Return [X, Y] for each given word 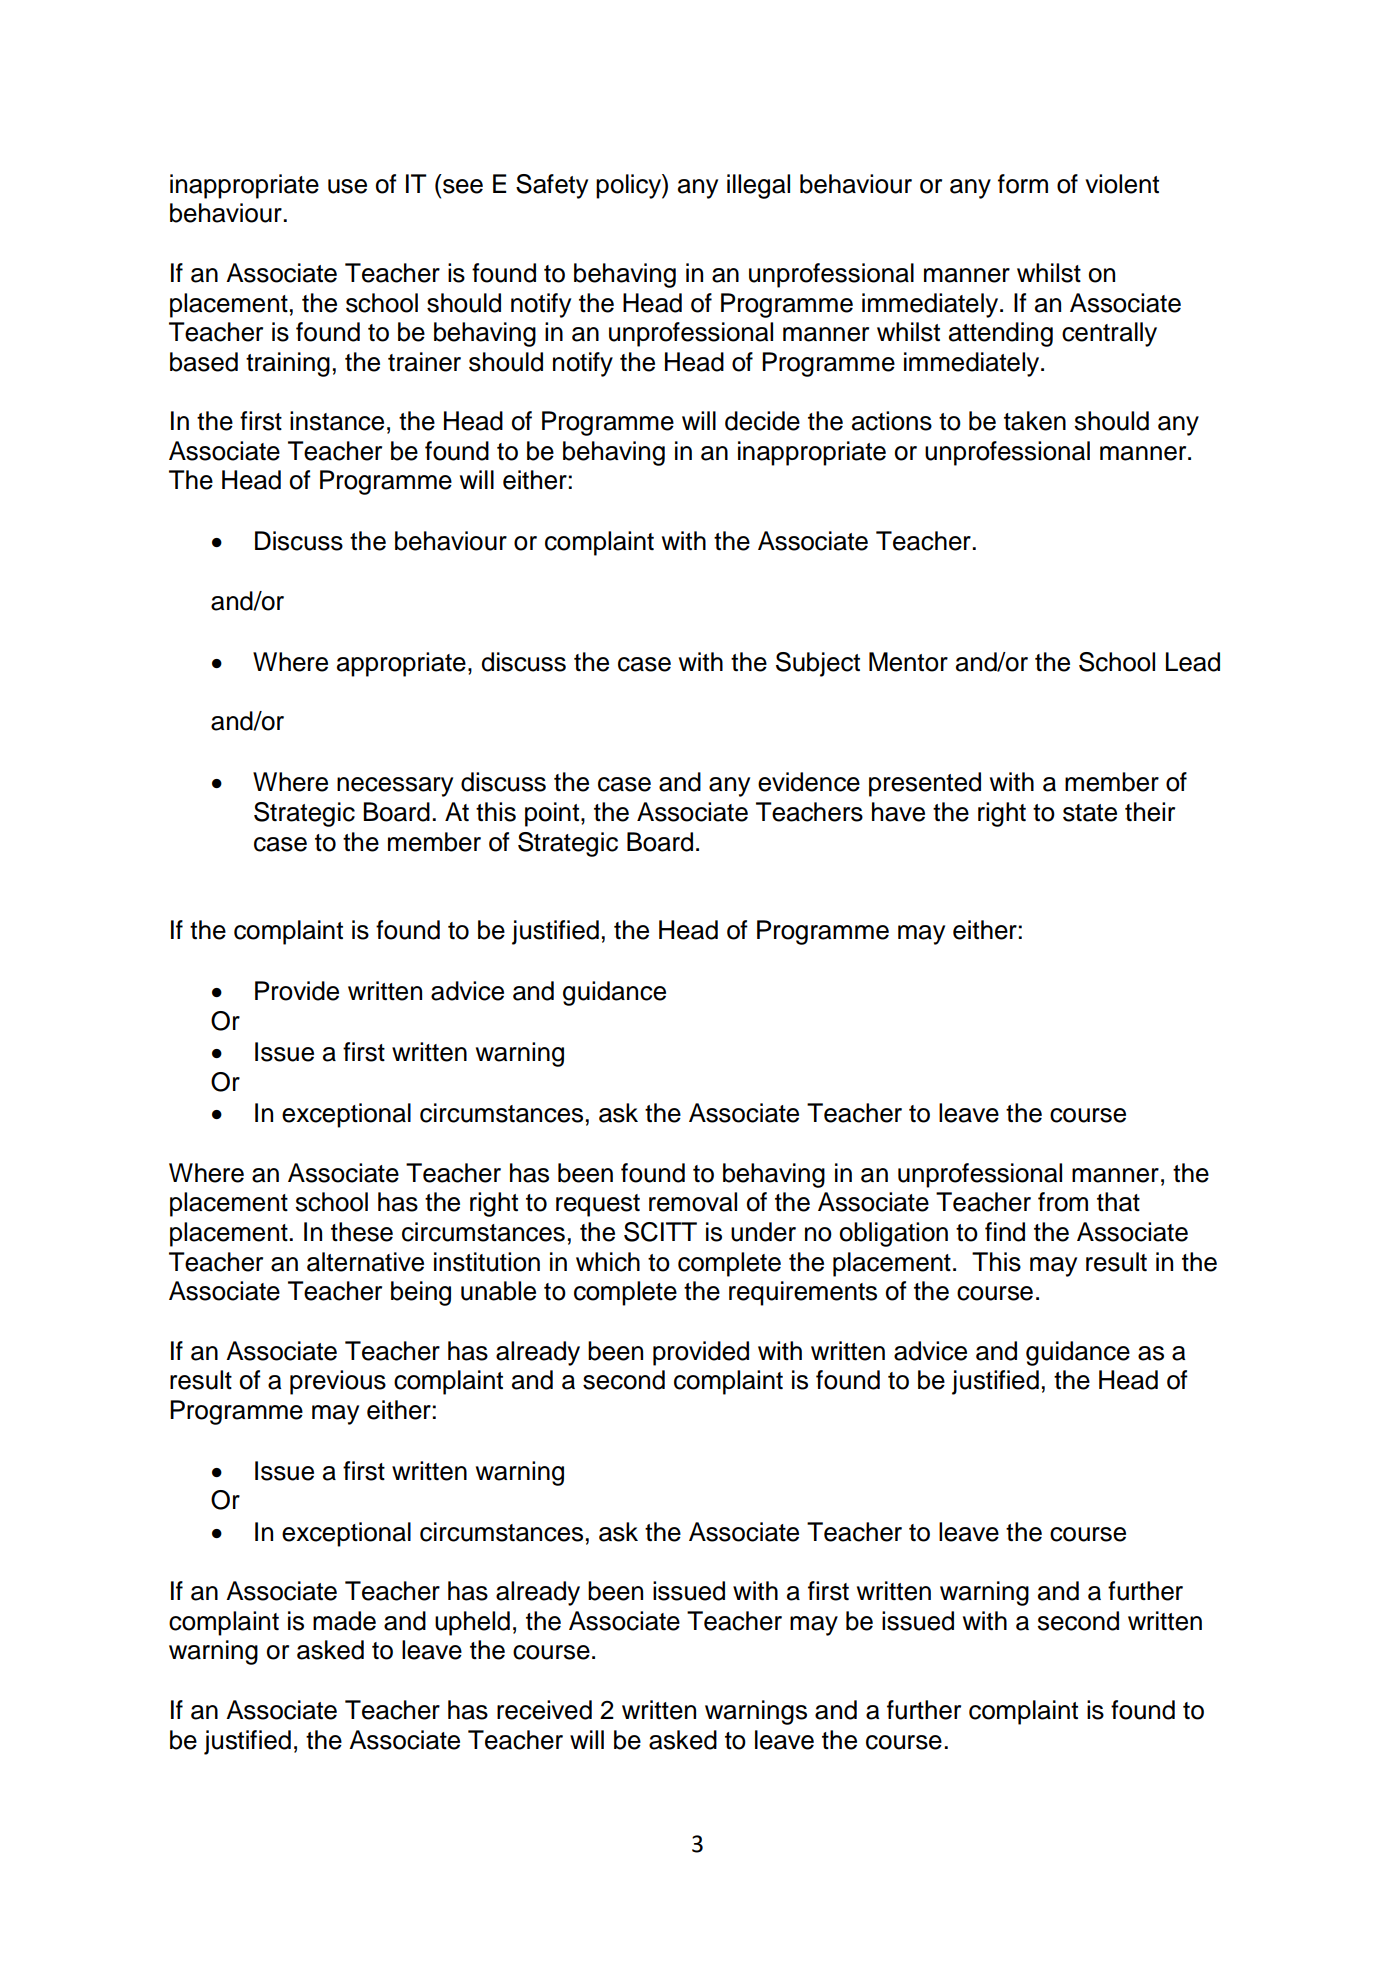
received [544, 1710]
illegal [758, 186]
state [1090, 813]
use [347, 186]
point [552, 814]
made [344, 1621]
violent [1122, 184]
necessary [395, 787]
